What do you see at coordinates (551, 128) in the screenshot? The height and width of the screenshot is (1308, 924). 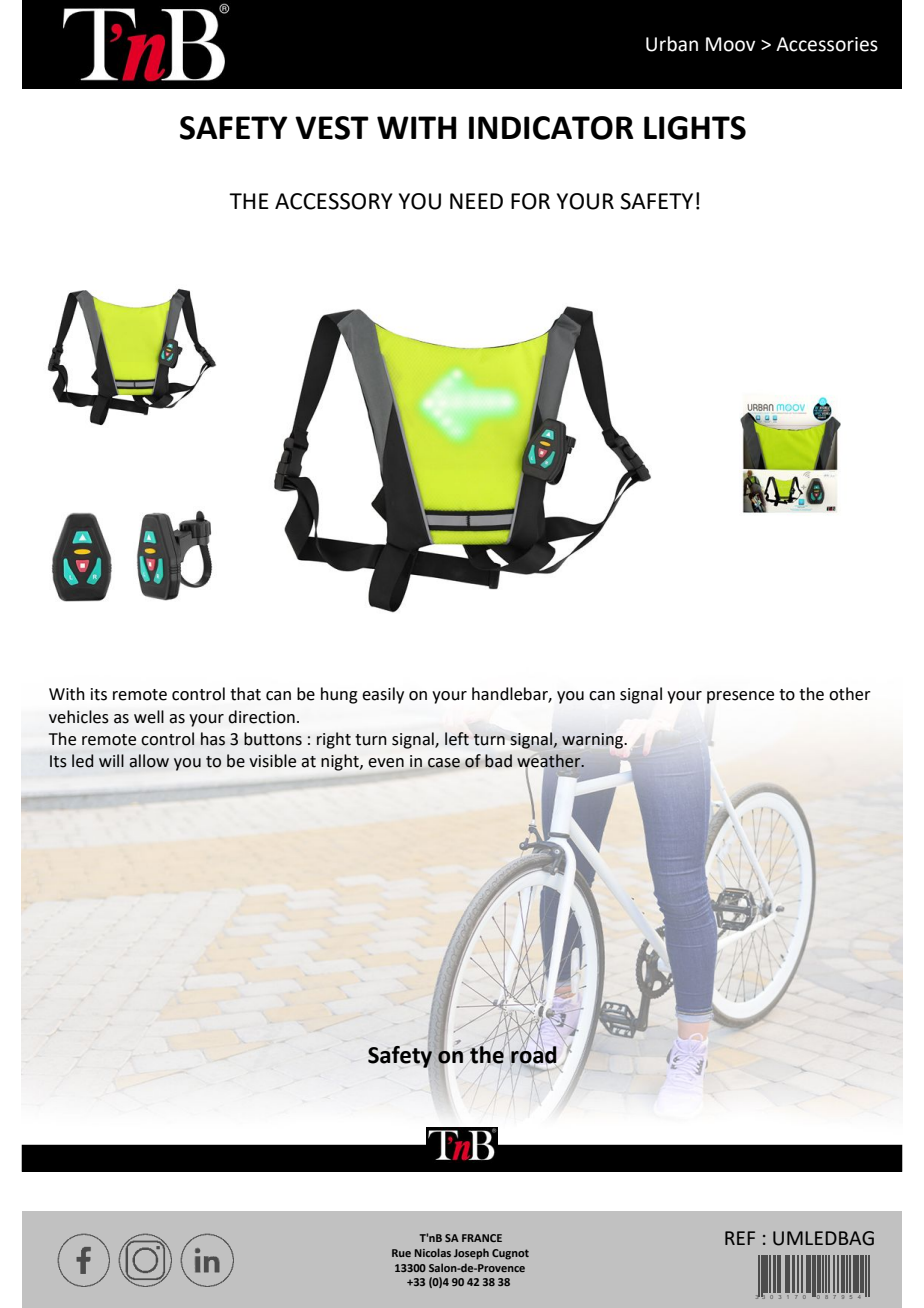 I see `INDICATOR` at bounding box center [551, 128].
